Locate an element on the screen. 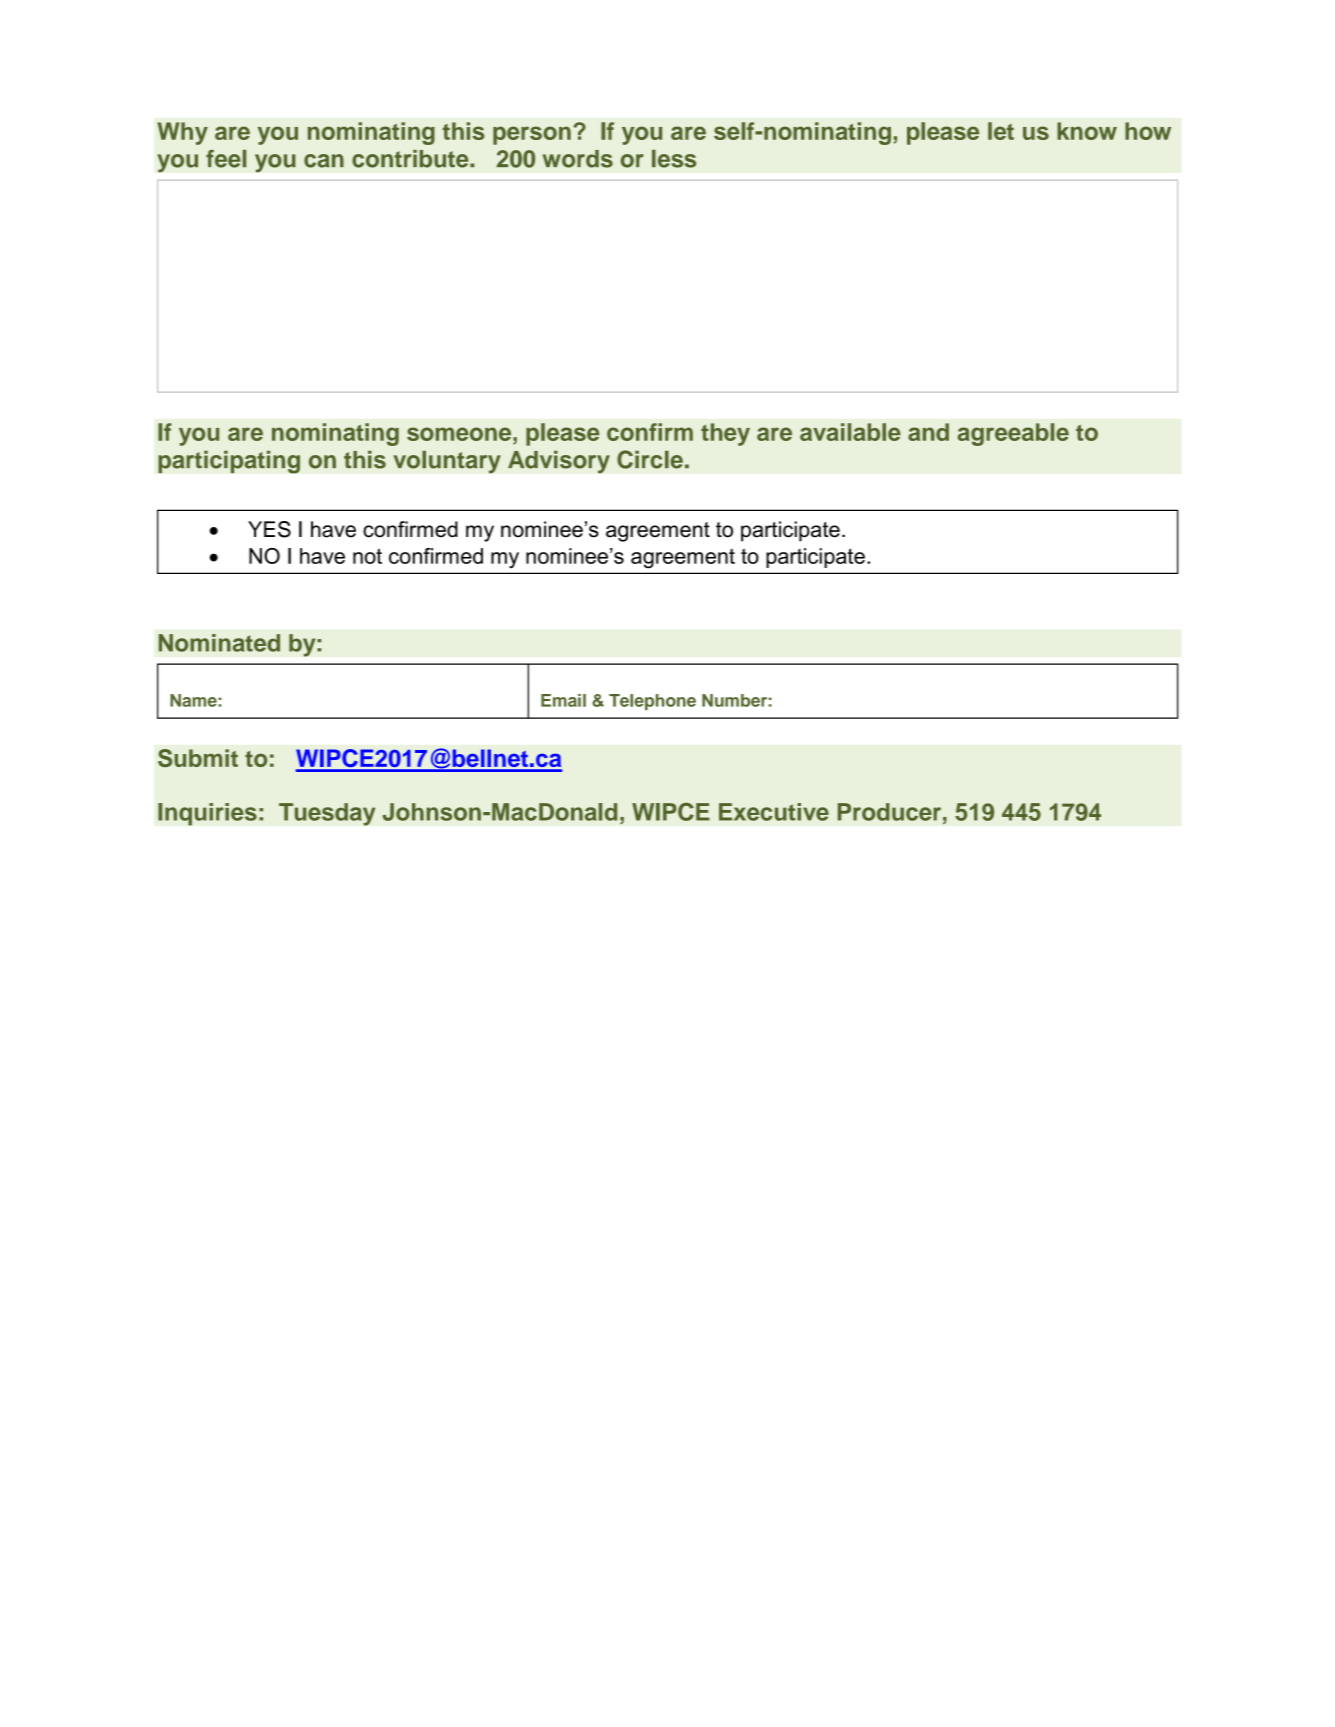 The image size is (1335, 1727). can is located at coordinates (324, 161).
